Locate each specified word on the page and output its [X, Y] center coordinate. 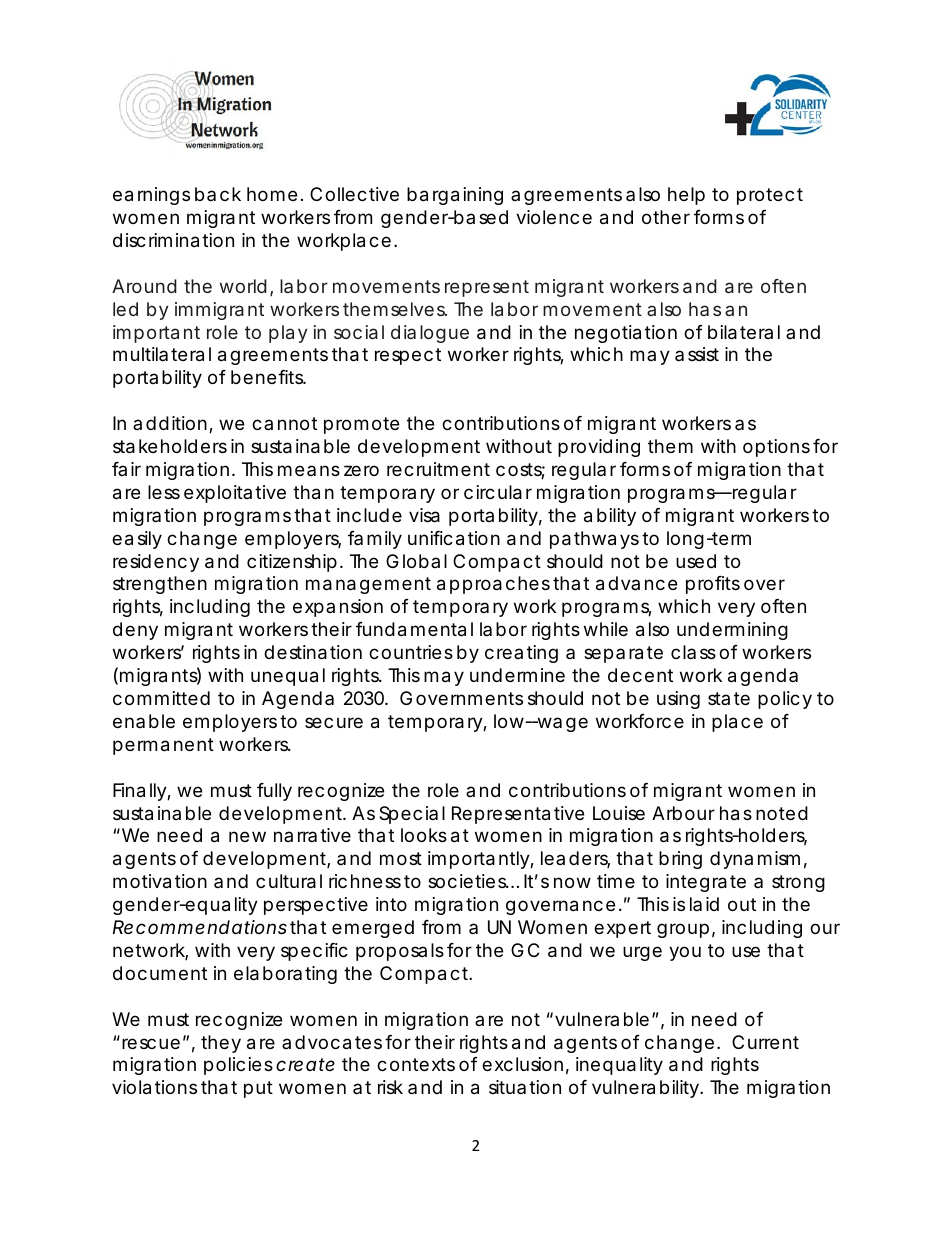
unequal [288, 677]
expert [622, 929]
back [218, 194]
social [359, 332]
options [776, 448]
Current [765, 1042]
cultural [289, 881]
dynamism [754, 860]
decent [640, 675]
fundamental [414, 629]
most [401, 858]
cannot [284, 423]
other [666, 217]
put [258, 1089]
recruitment [438, 469]
